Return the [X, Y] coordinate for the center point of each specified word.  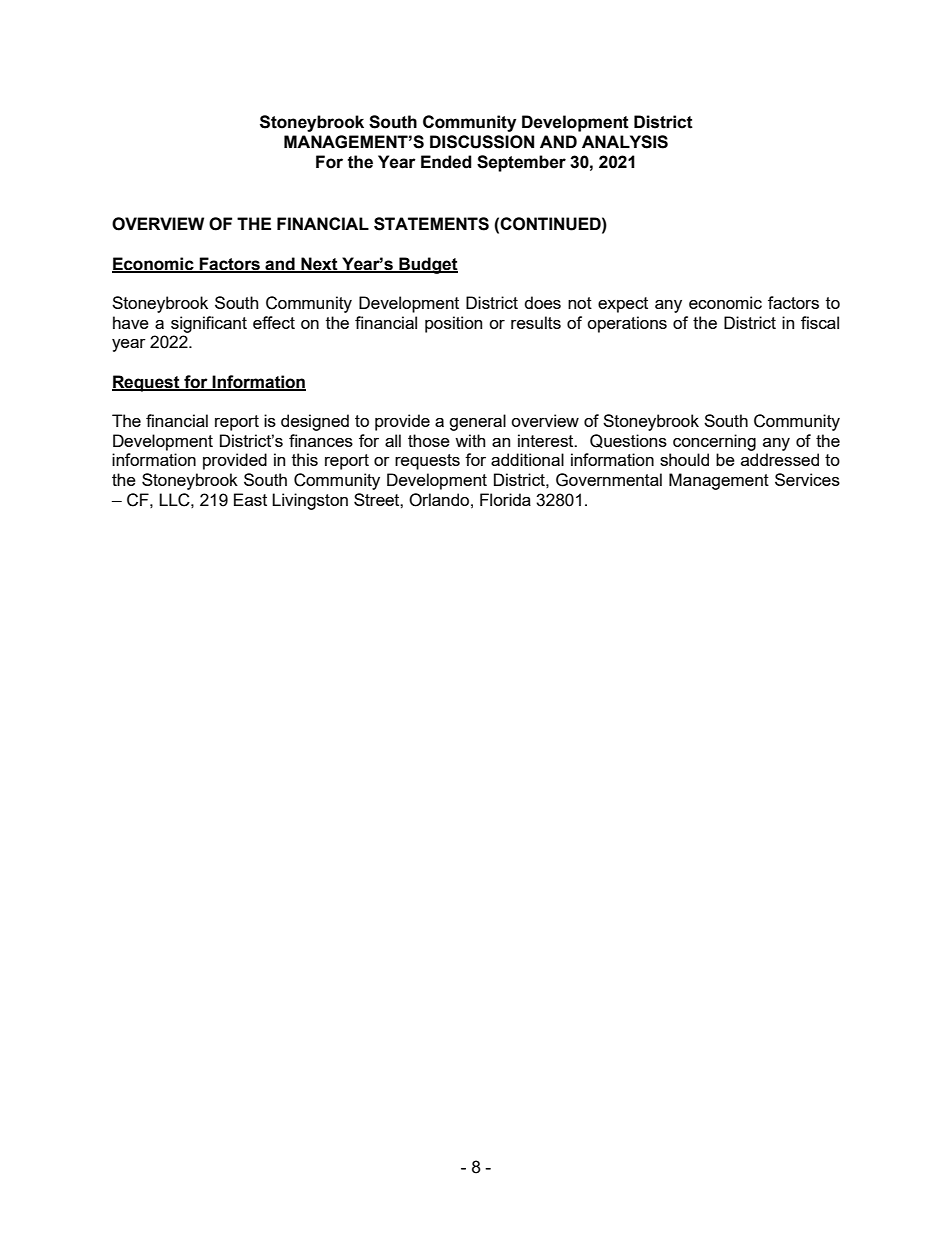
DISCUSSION [482, 142]
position [453, 324]
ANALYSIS [625, 142]
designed [315, 422]
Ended [446, 162]
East [250, 499]
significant [209, 324]
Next [319, 264]
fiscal [820, 322]
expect [623, 305]
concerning [714, 442]
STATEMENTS [431, 224]
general [477, 422]
